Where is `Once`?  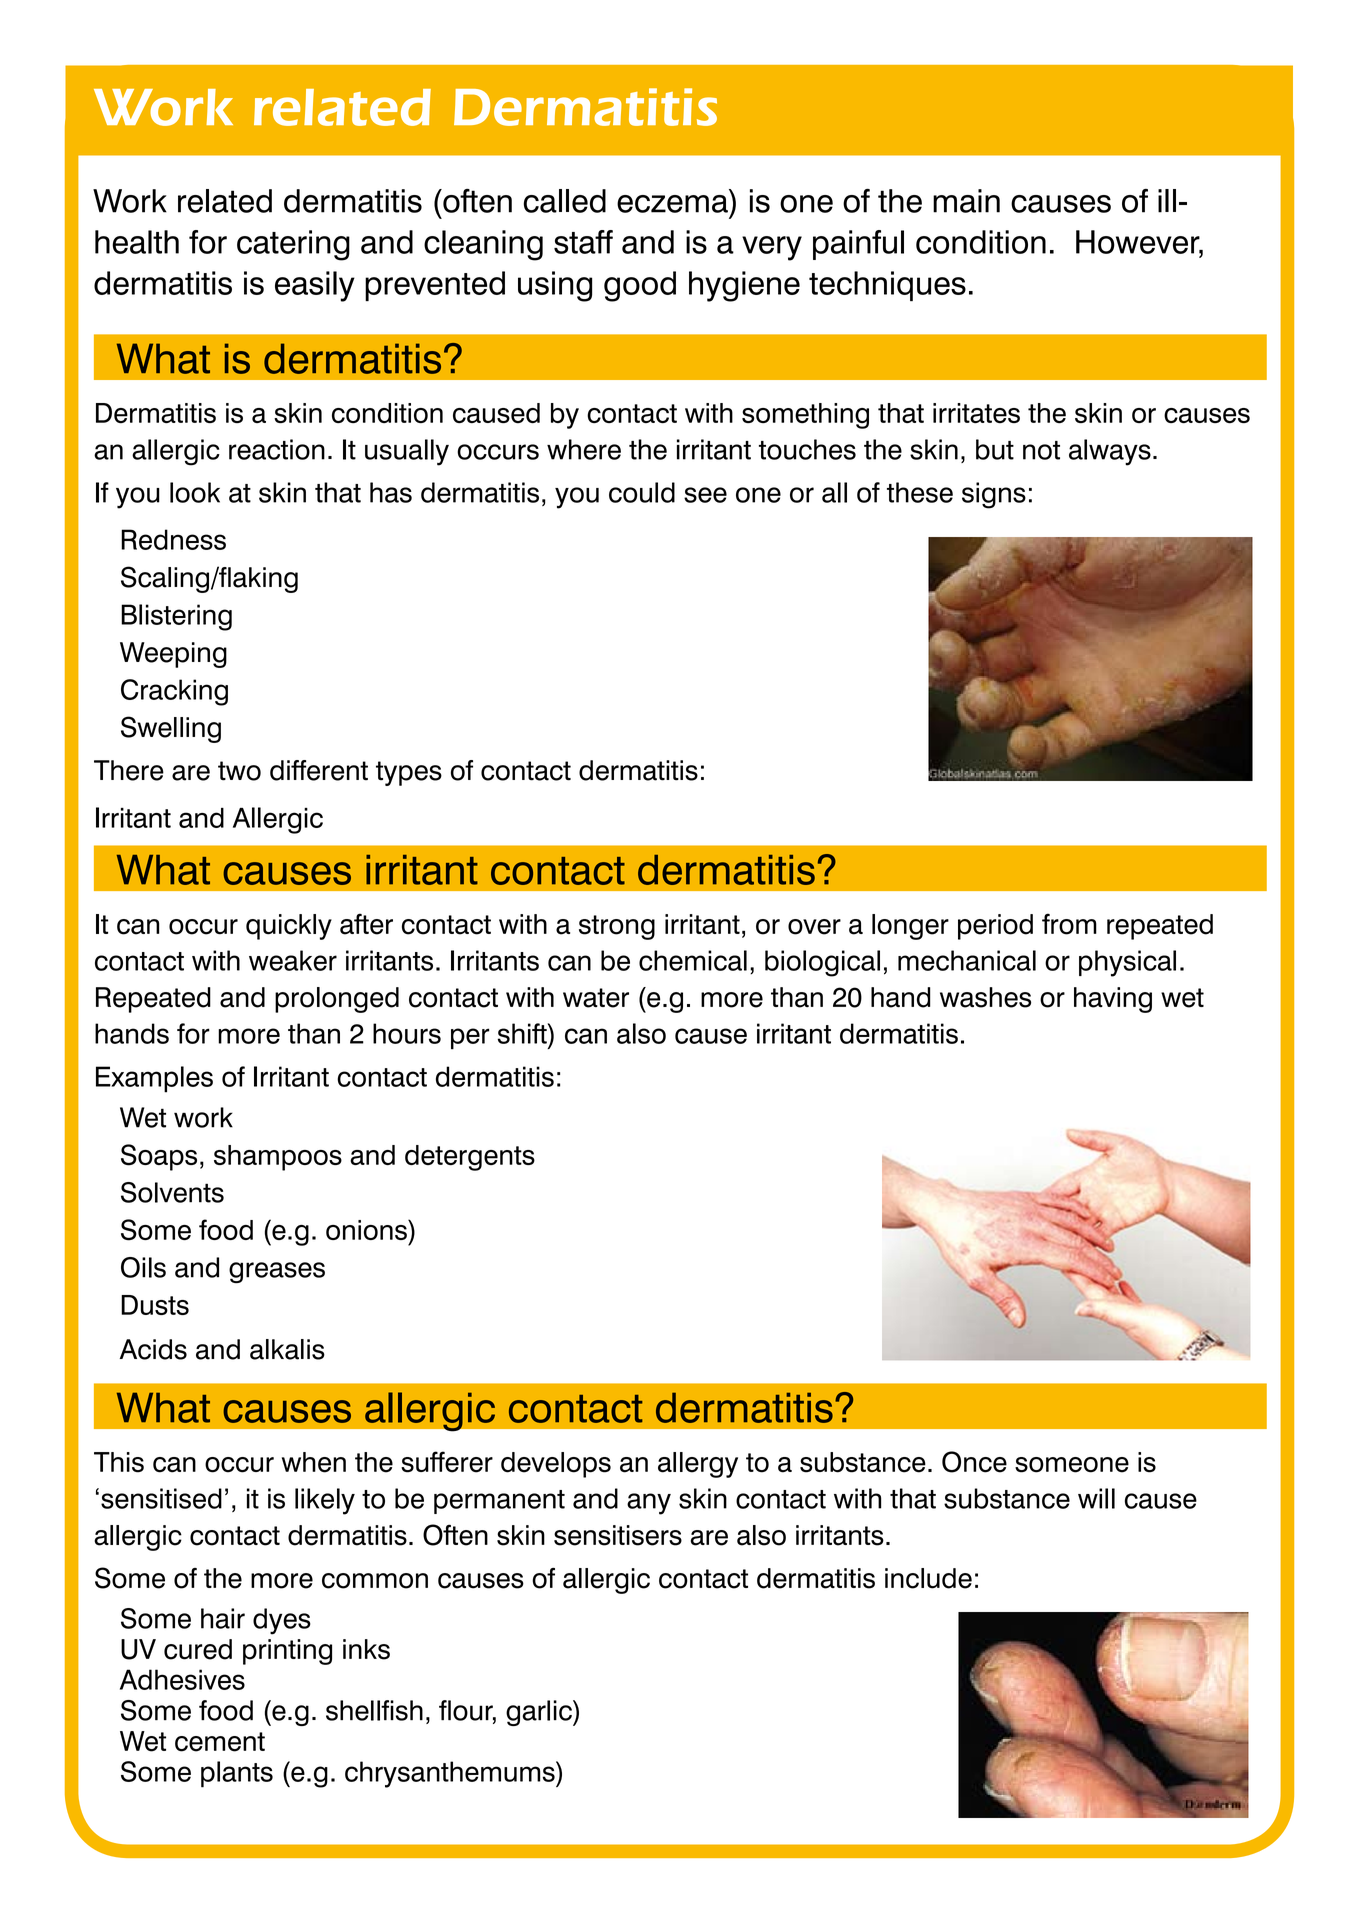
Once is located at coordinates (974, 1462).
